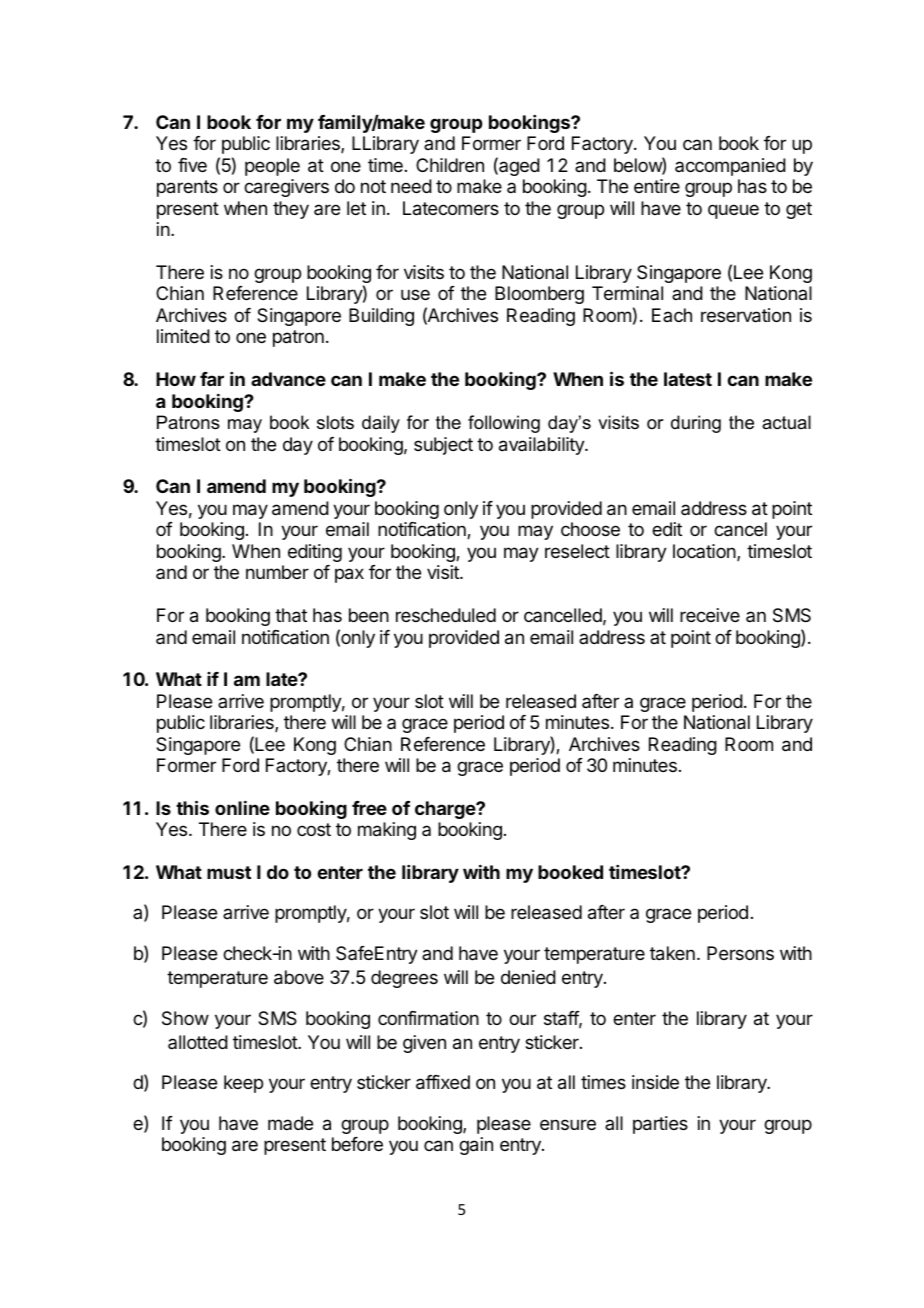  I want to click on Persons, so click(740, 953).
